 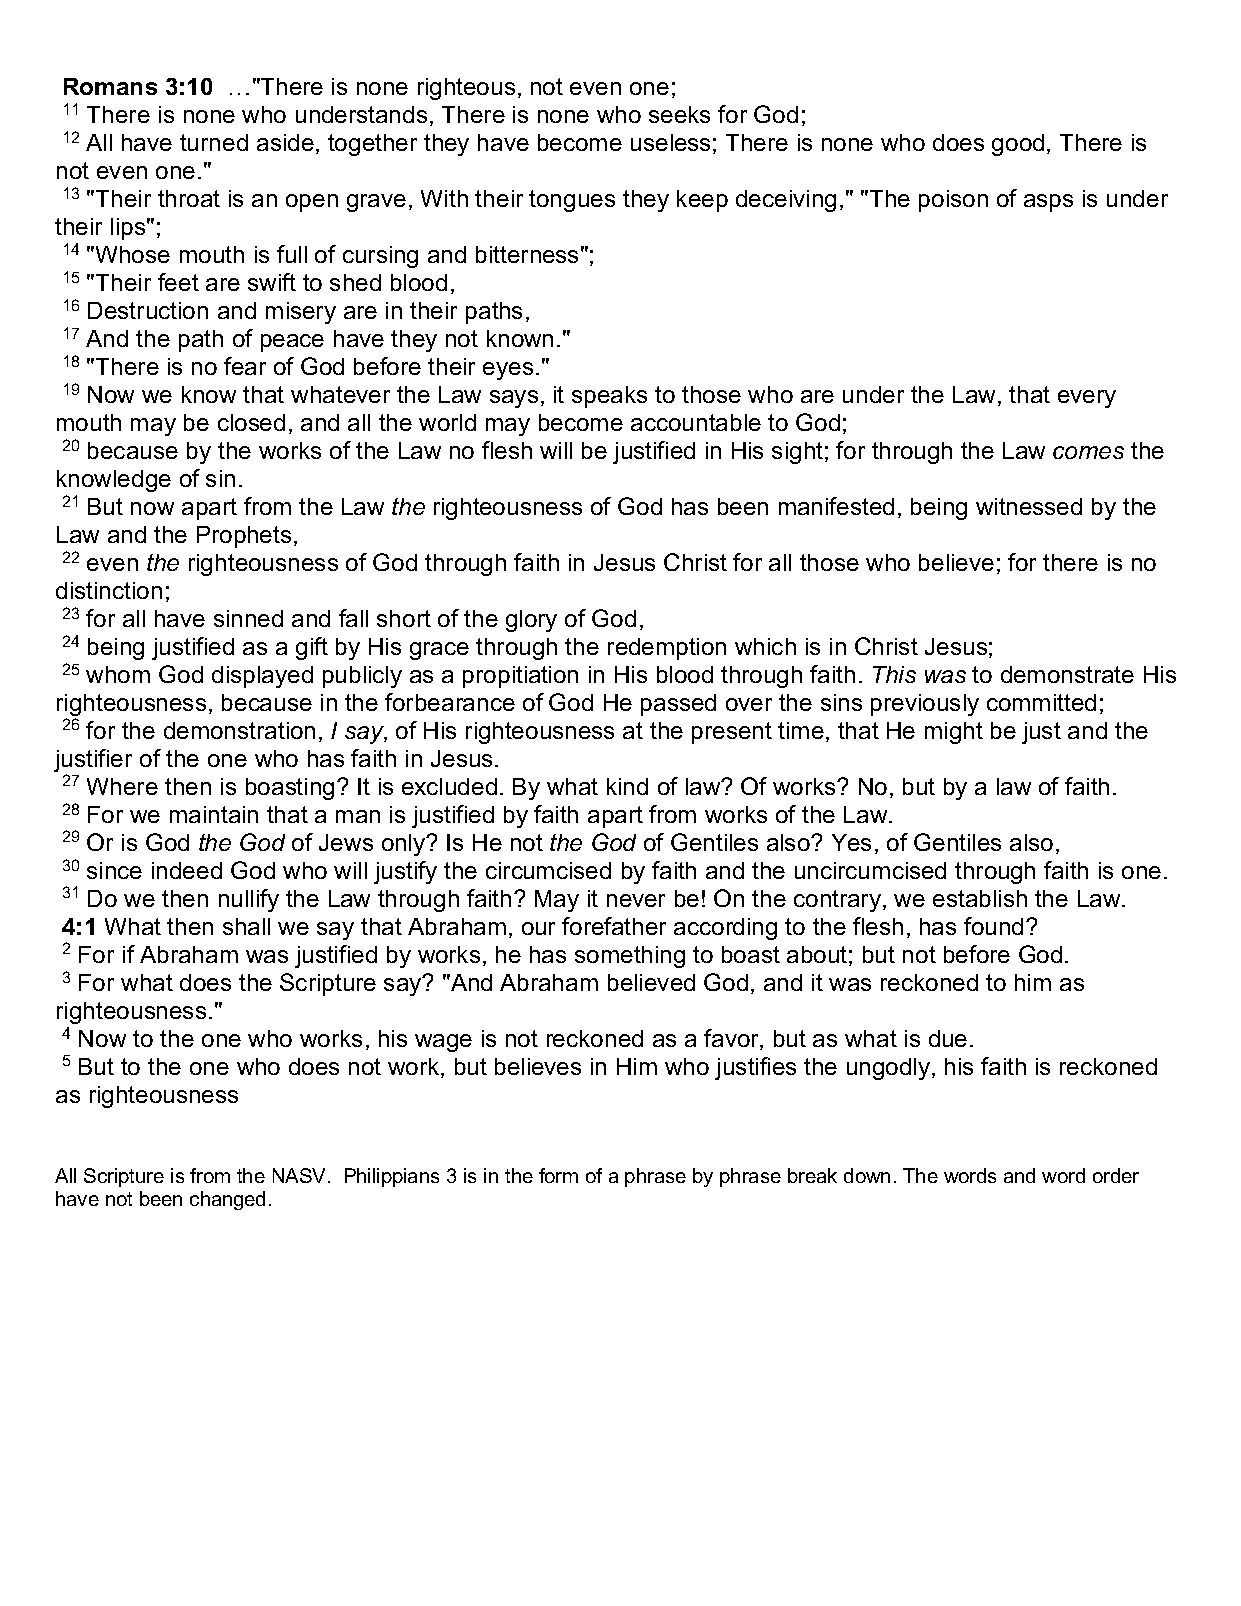 I want to click on good, so click(x=1018, y=145).
